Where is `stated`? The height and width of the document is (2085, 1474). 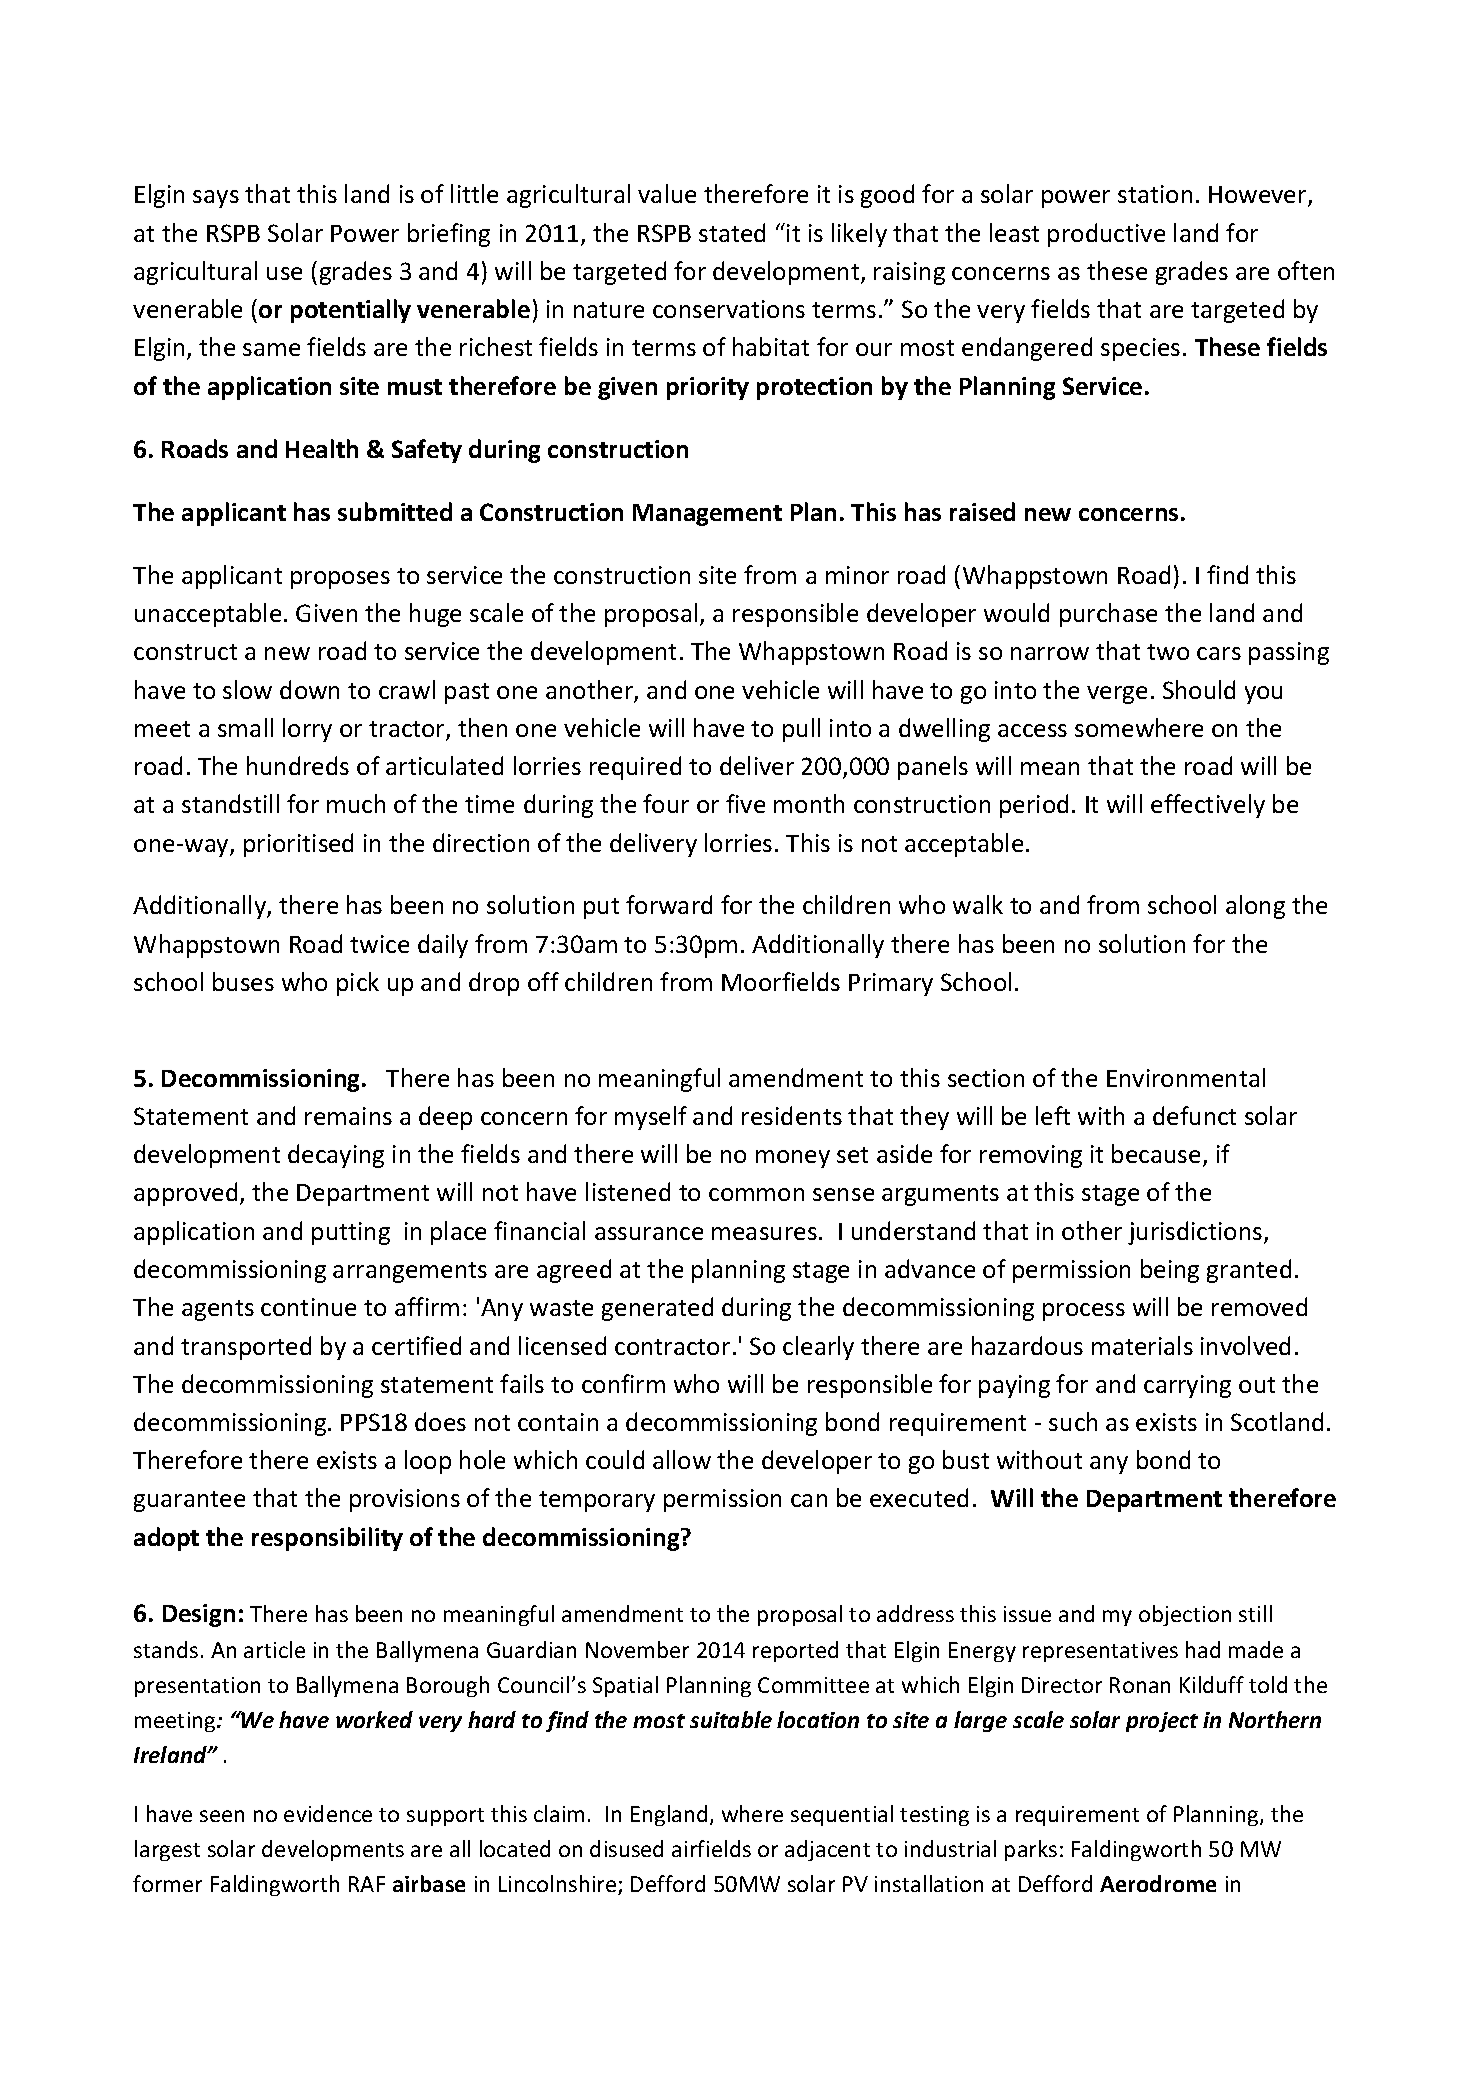
stated is located at coordinates (732, 232).
